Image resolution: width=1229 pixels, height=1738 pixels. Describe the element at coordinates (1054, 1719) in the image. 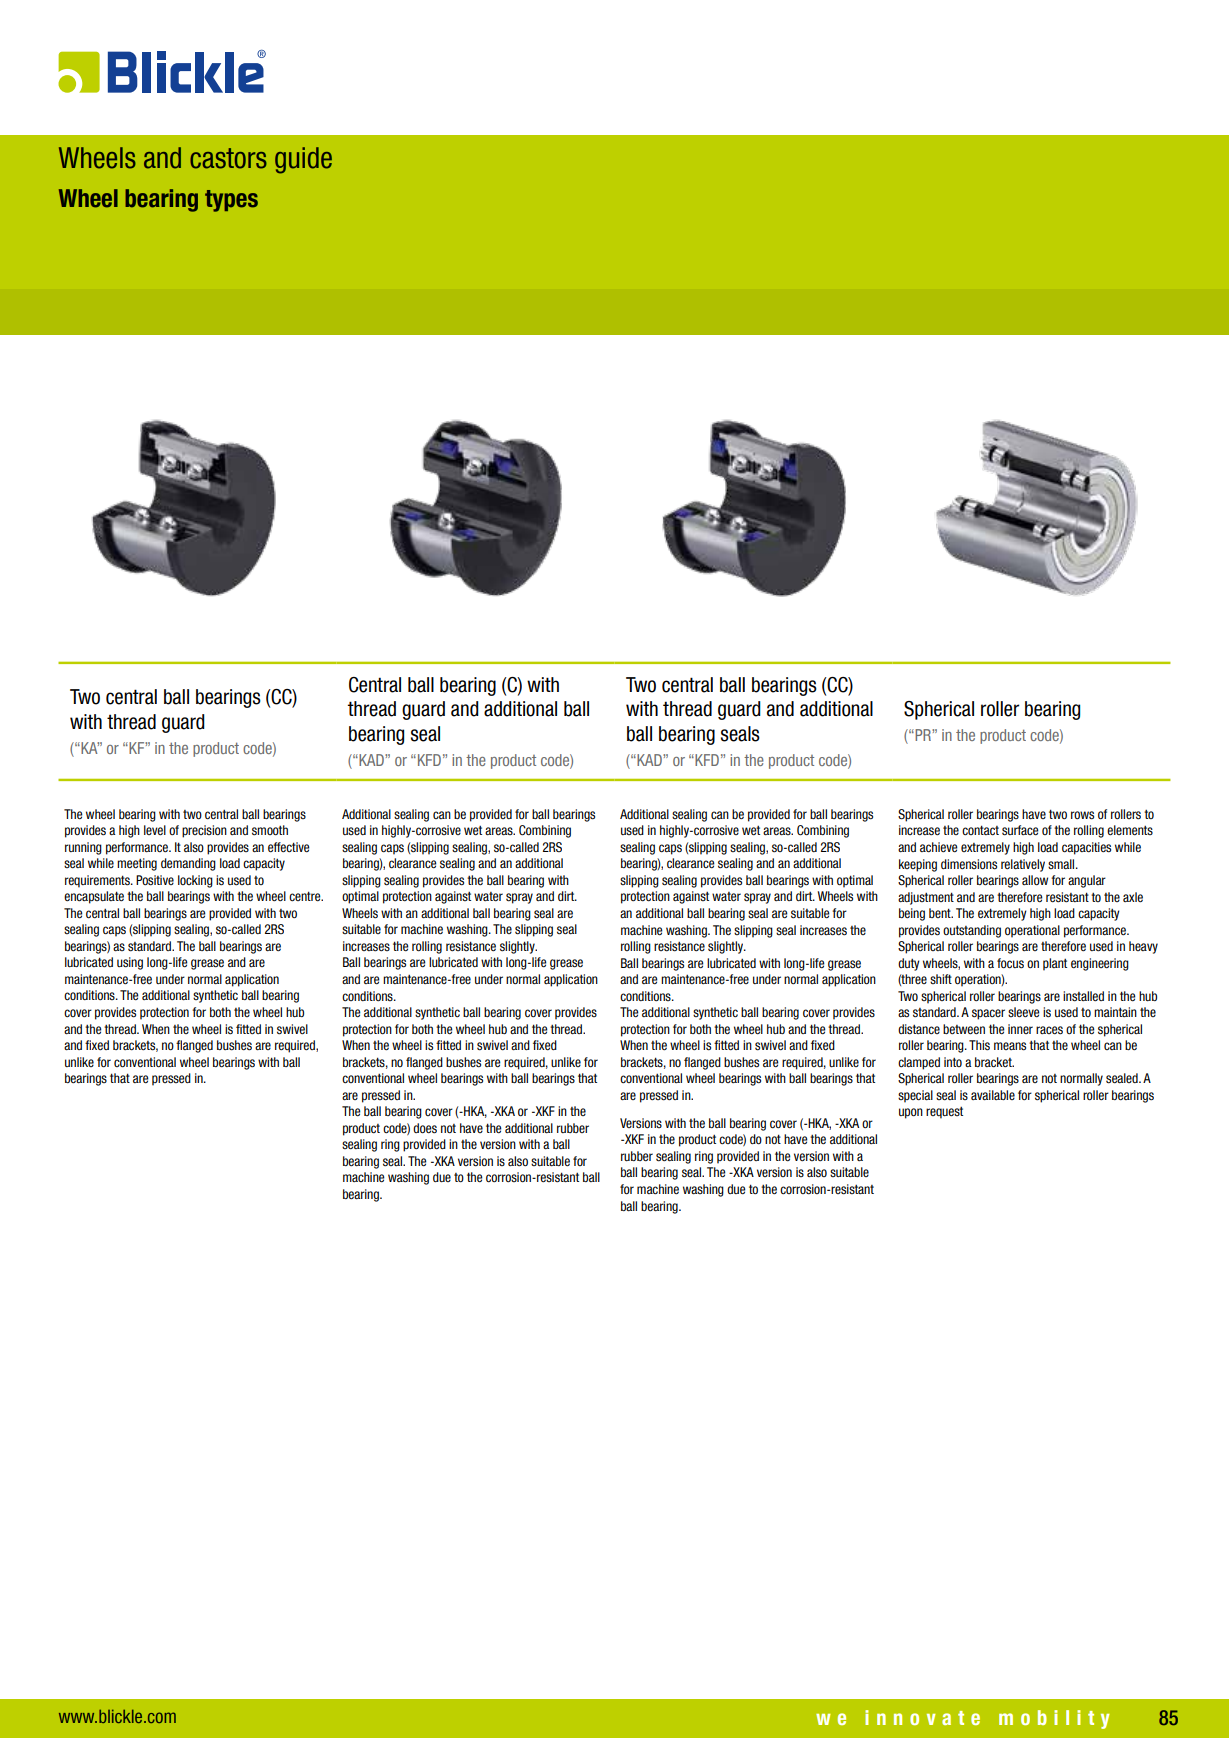

I see `mobility` at that location.
